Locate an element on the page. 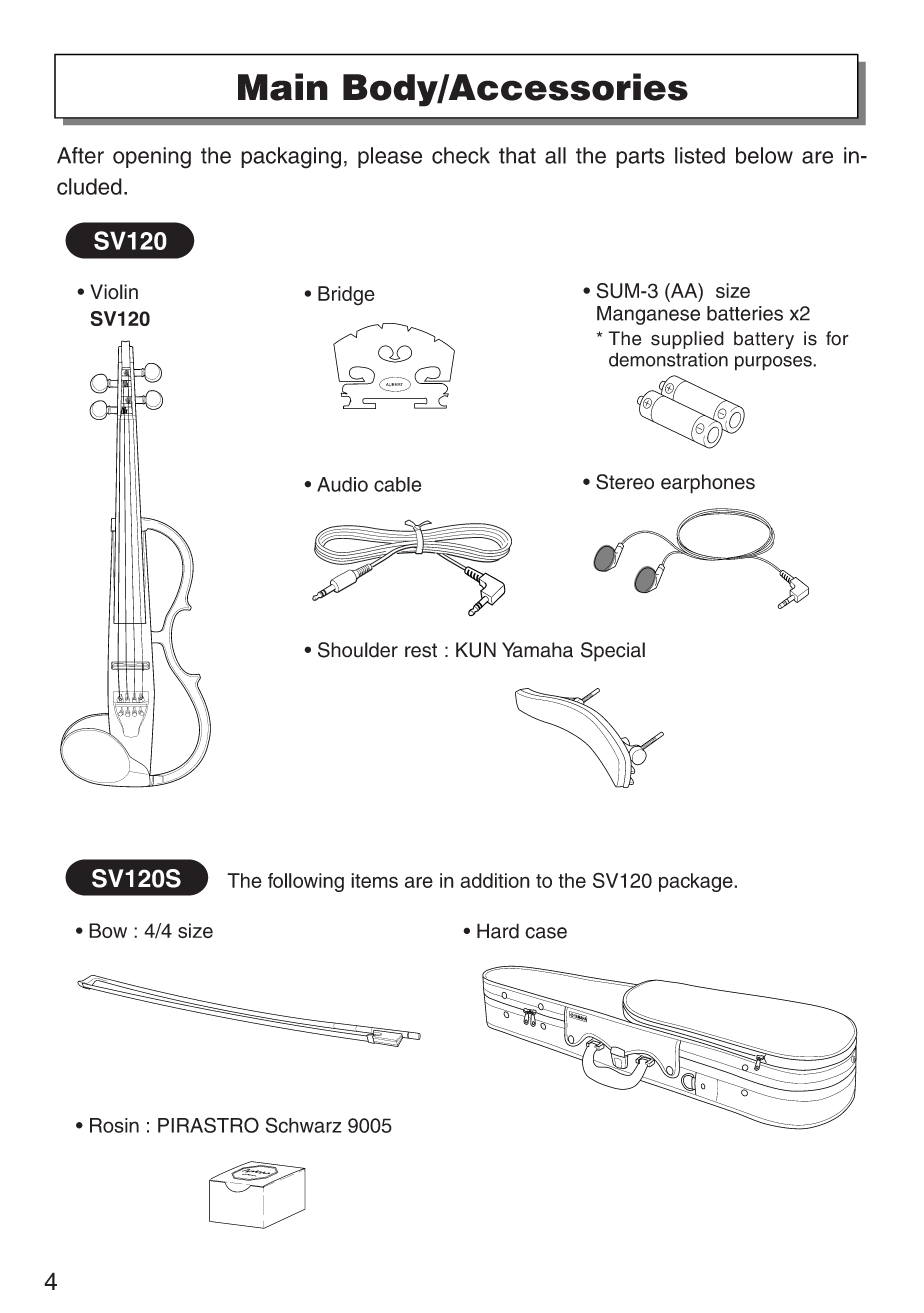 The width and height of the document is (924, 1313). Rosin is located at coordinates (114, 1125).
